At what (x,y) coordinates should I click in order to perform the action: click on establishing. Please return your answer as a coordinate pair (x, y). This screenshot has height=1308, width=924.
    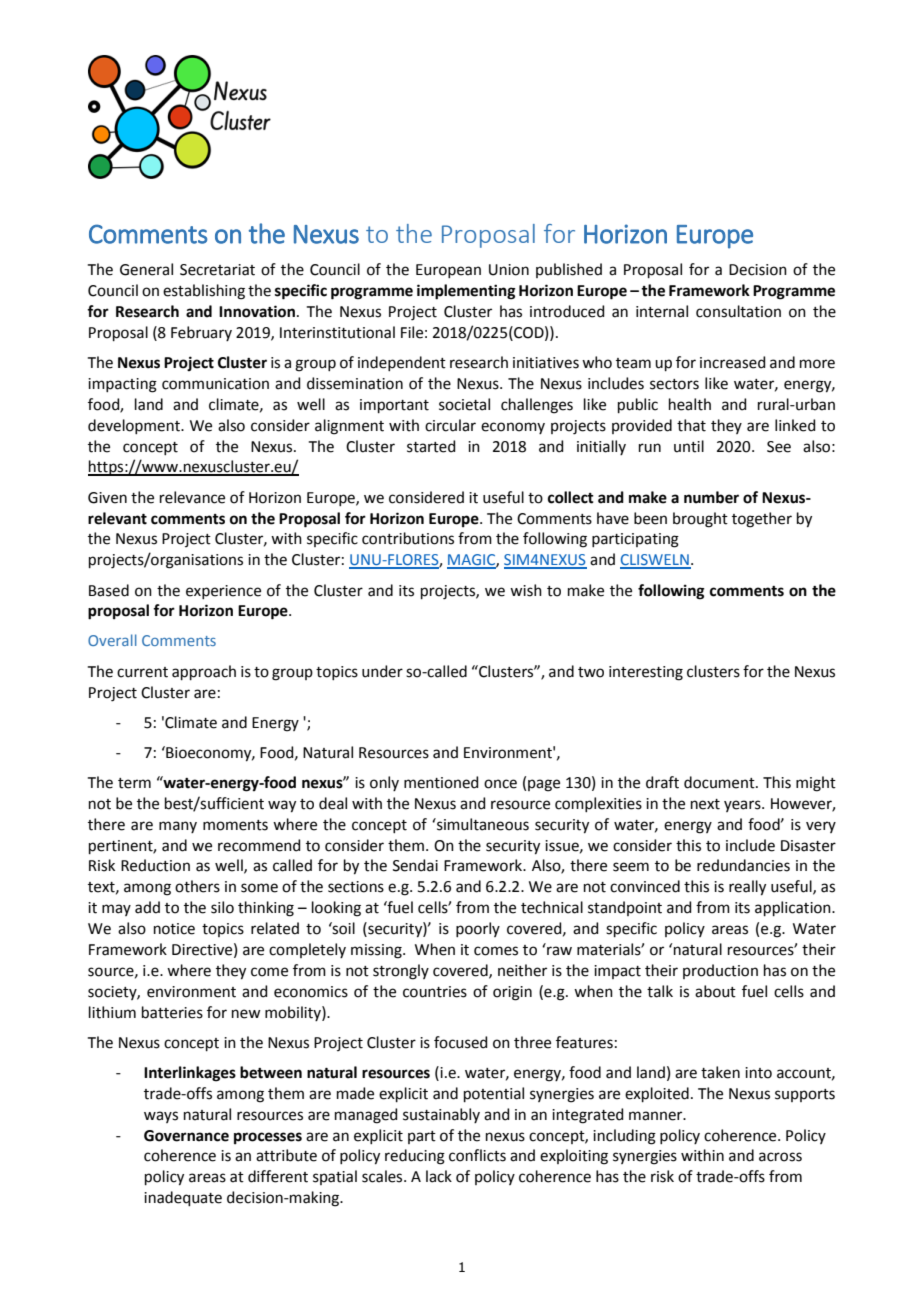
    Looking at the image, I should click on (204, 292).
